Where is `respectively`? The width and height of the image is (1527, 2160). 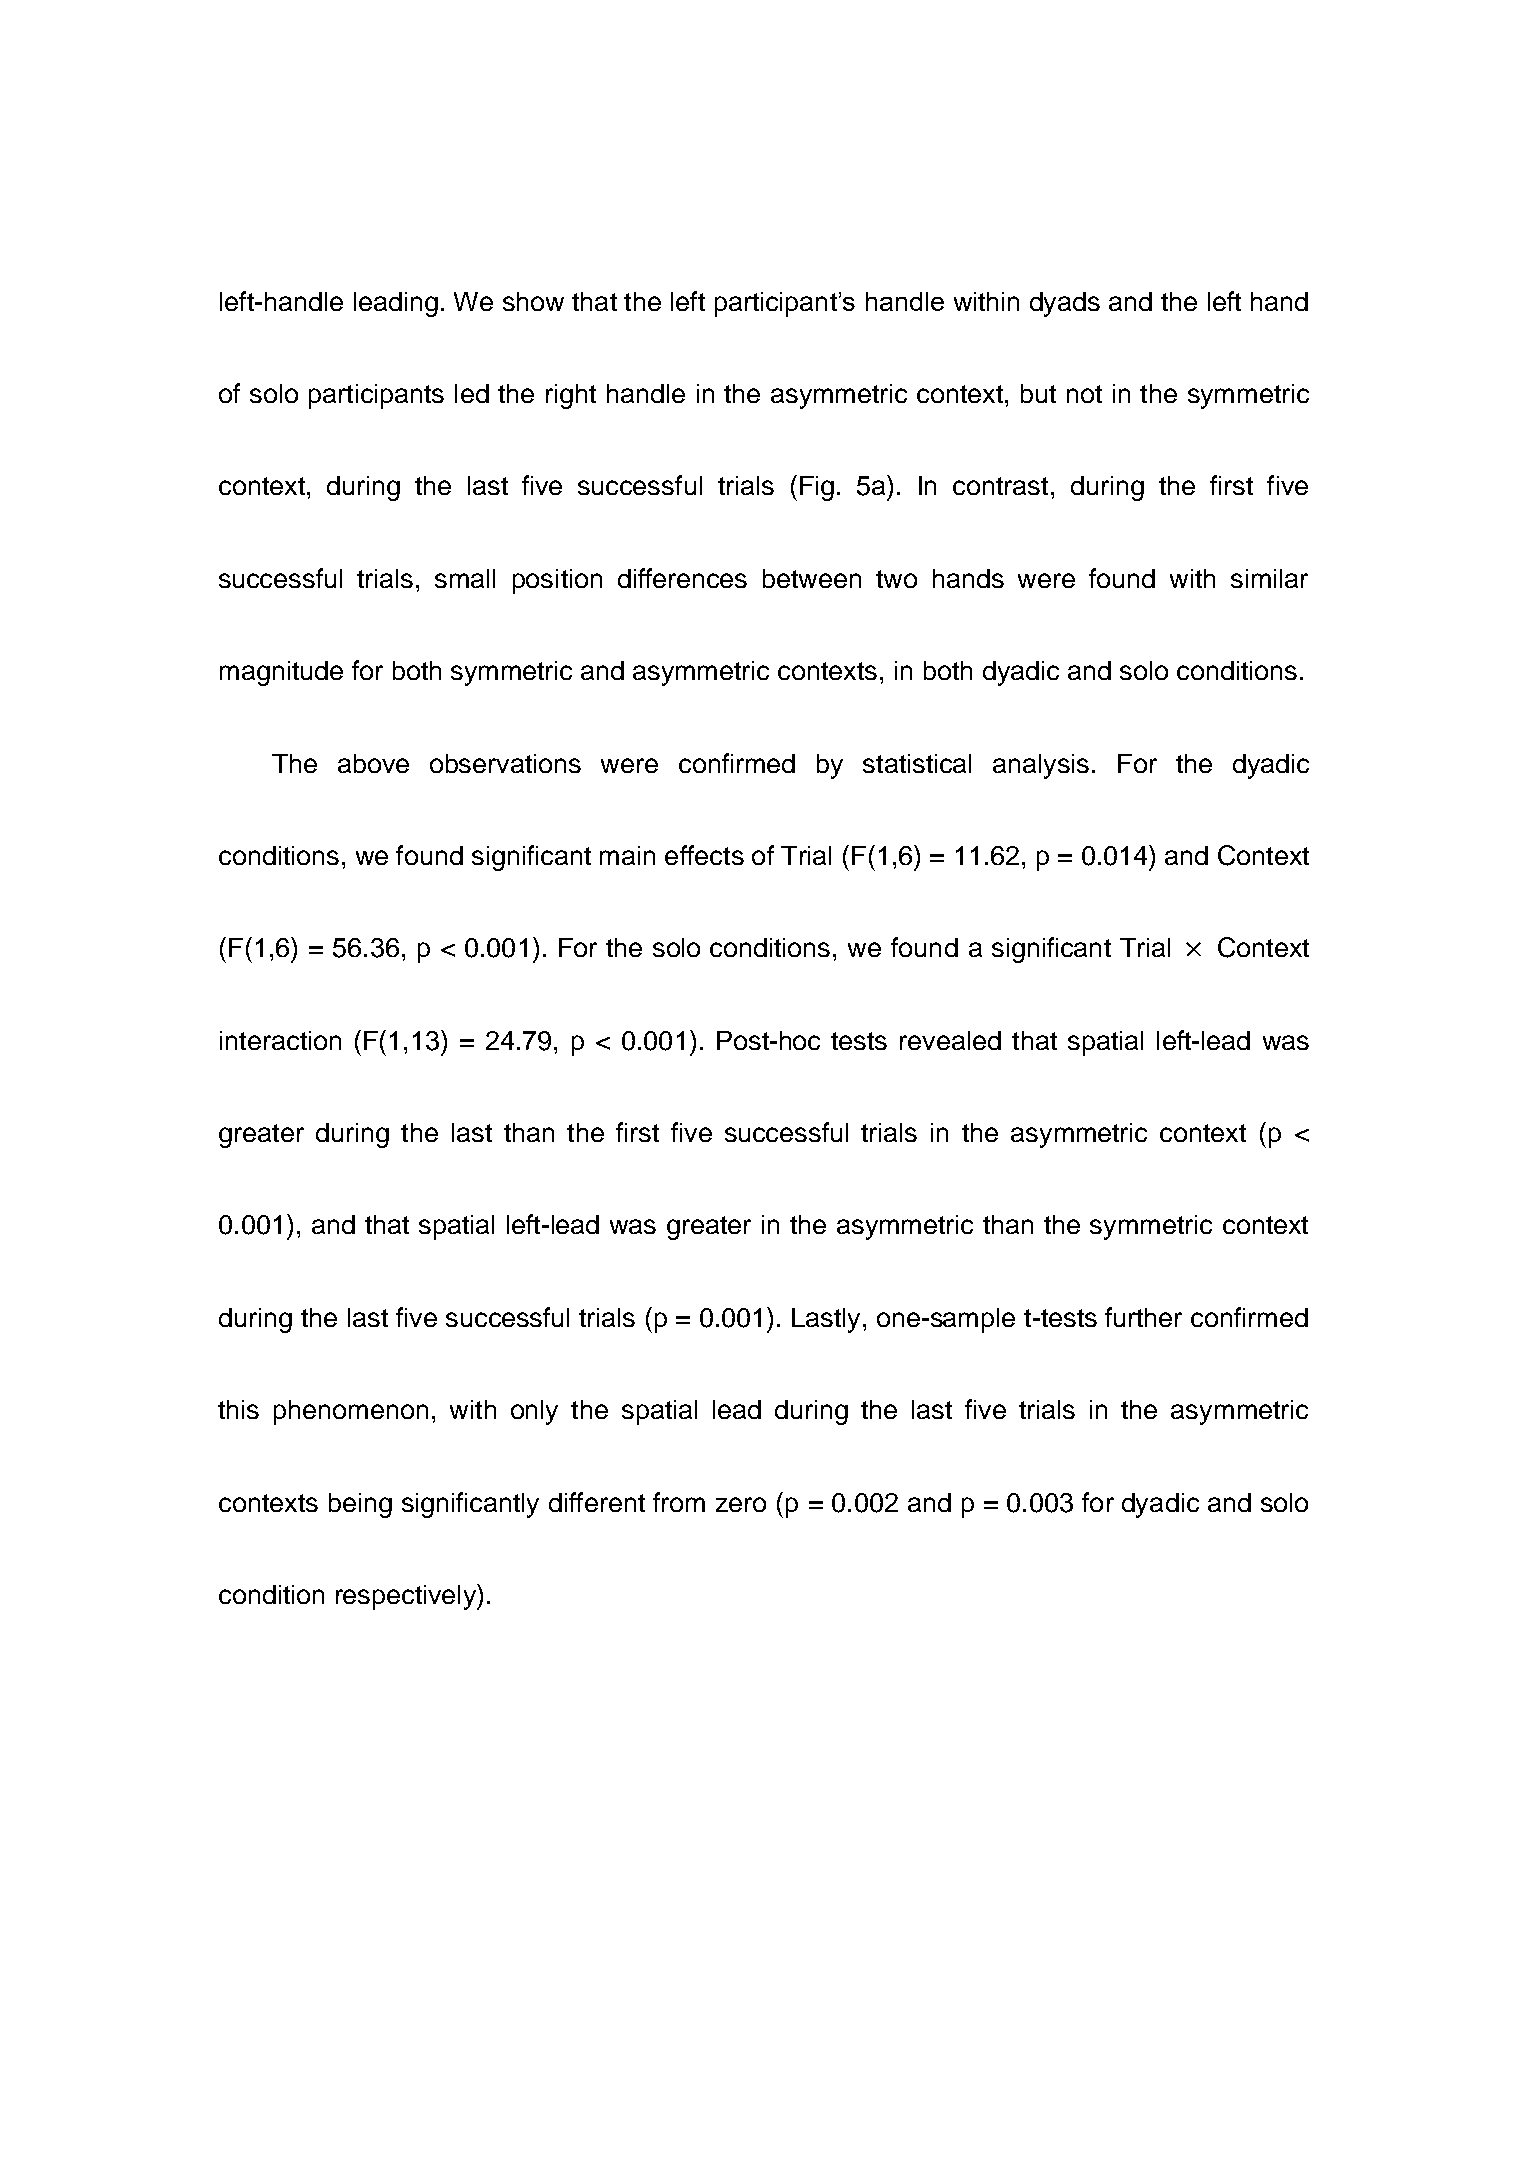 respectively is located at coordinates (407, 1597).
